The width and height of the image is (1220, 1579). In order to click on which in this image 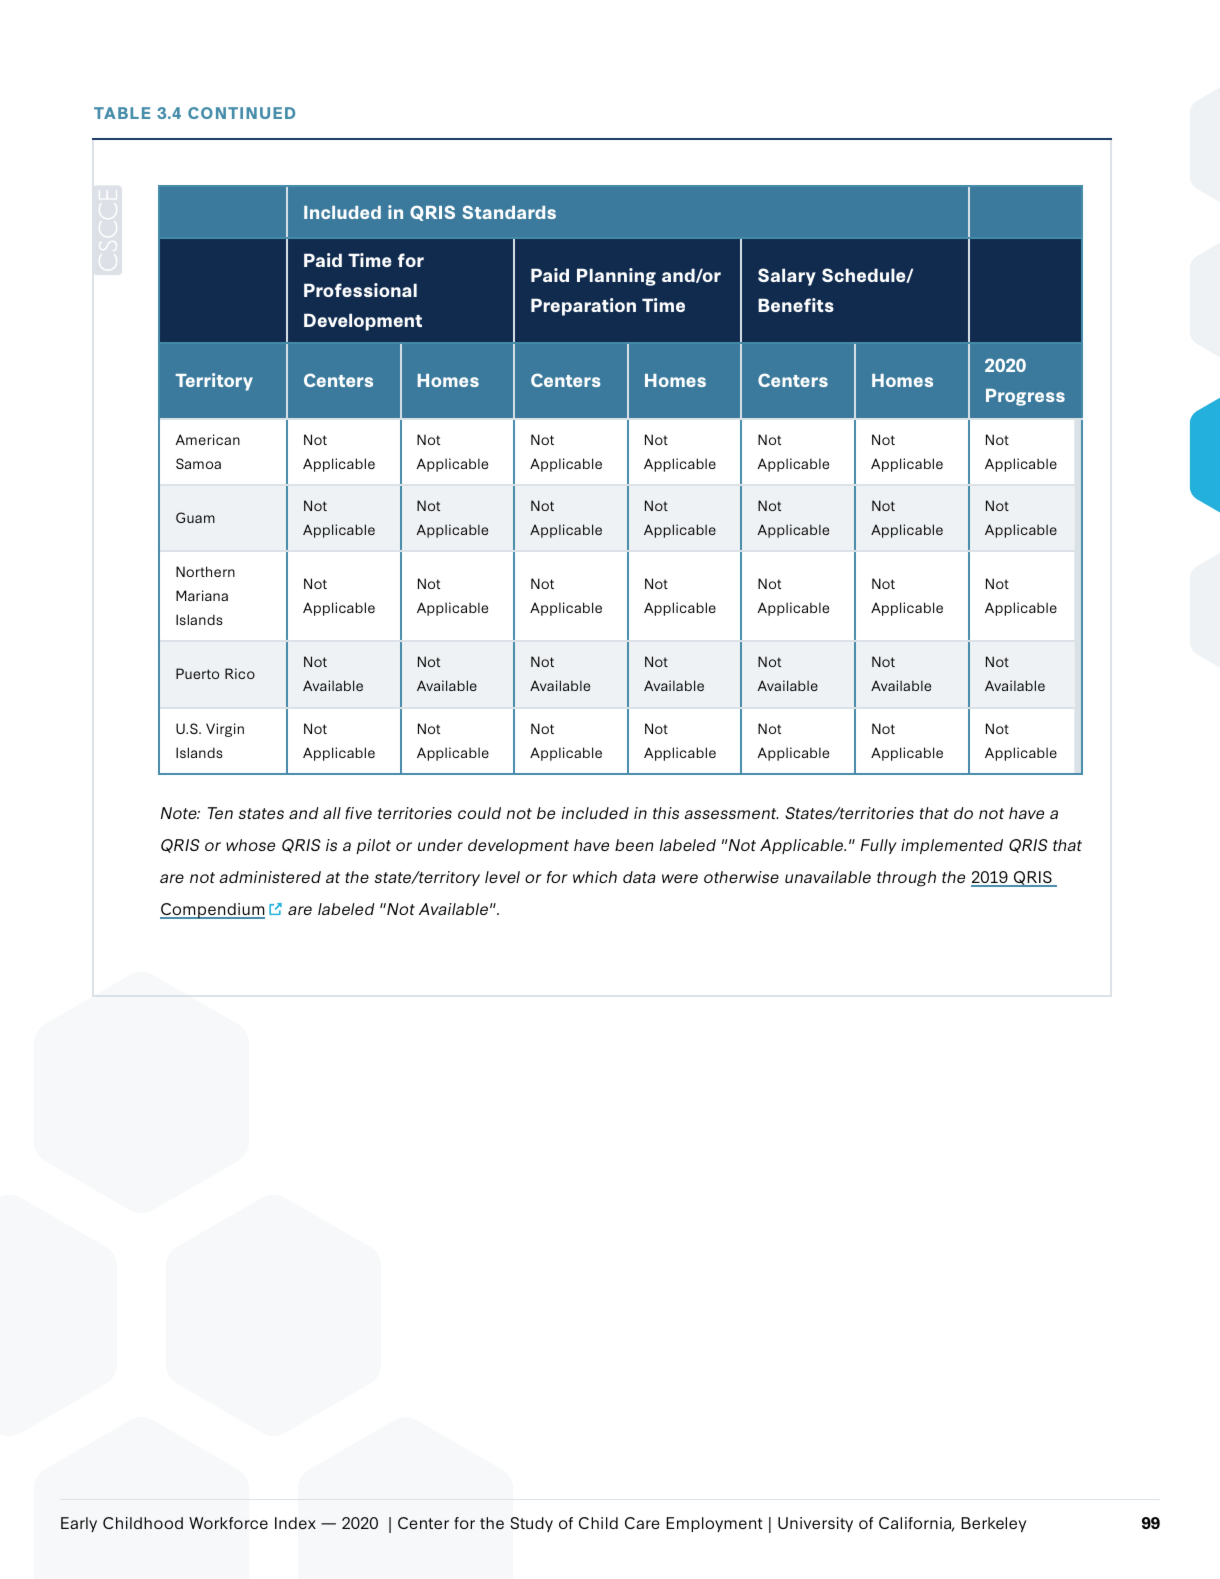, I will do `click(595, 877)`.
